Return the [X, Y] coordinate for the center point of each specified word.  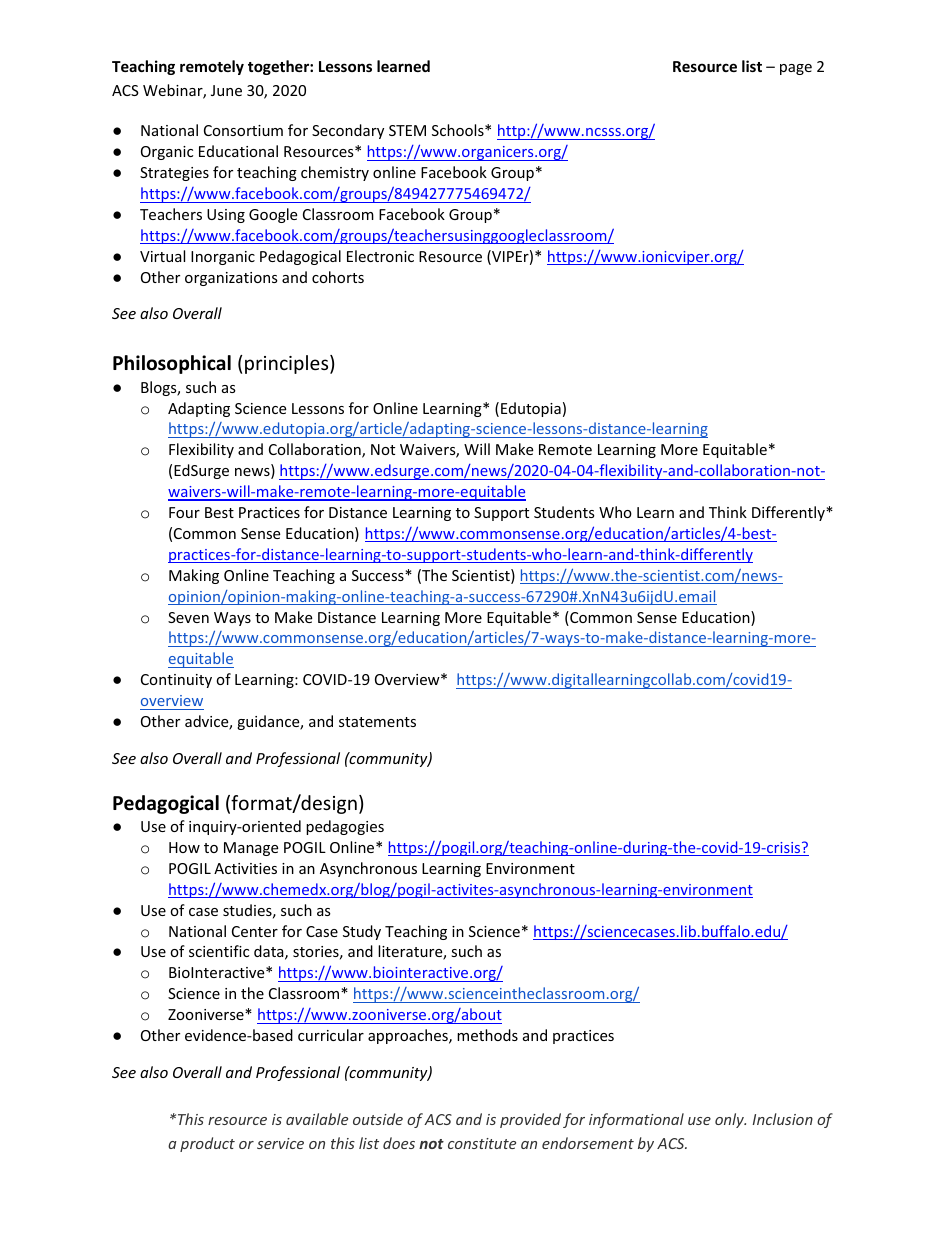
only [730, 1120]
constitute [482, 1143]
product [207, 1144]
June [226, 90]
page [796, 69]
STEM [407, 130]
